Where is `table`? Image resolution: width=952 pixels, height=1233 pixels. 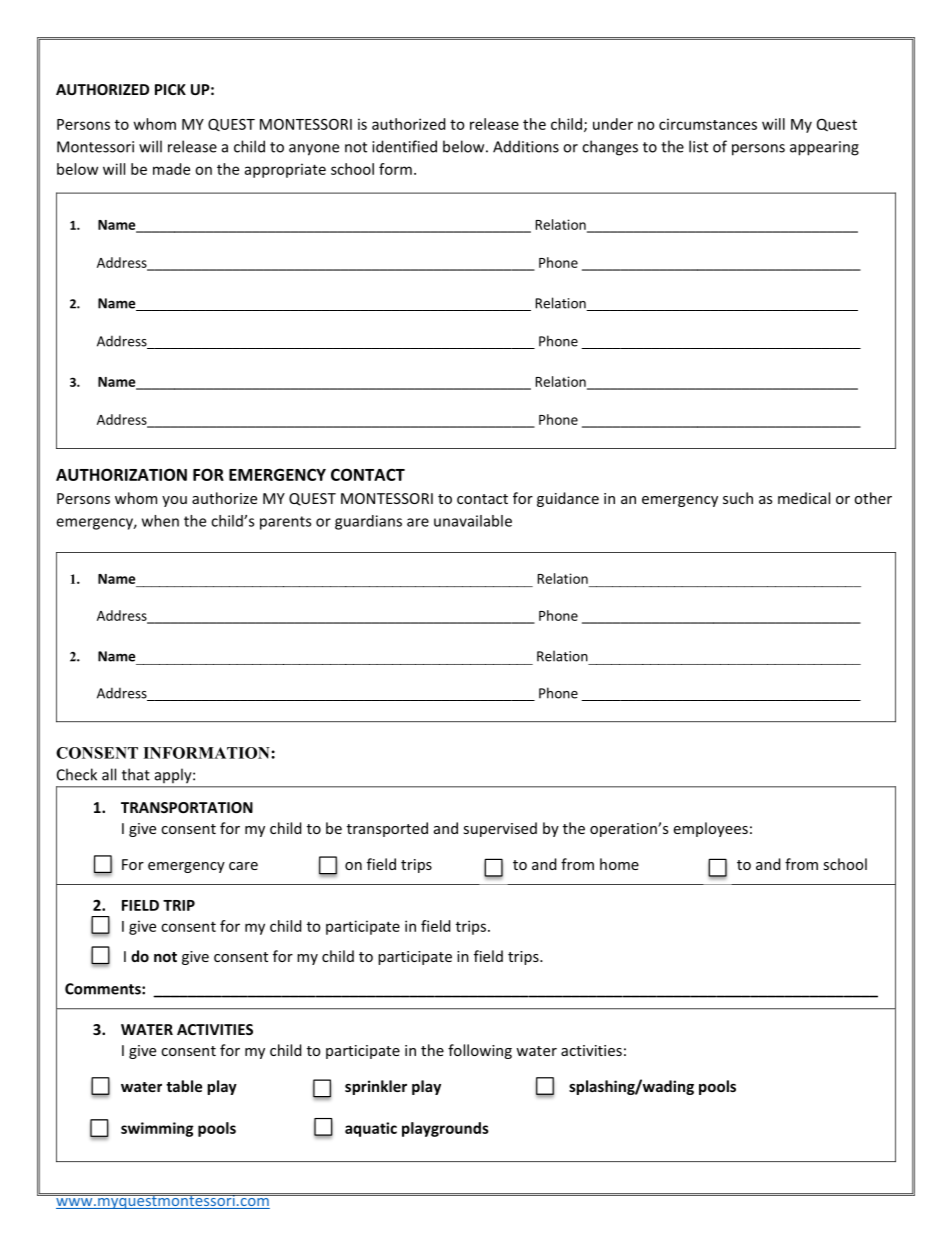 table is located at coordinates (184, 1086).
